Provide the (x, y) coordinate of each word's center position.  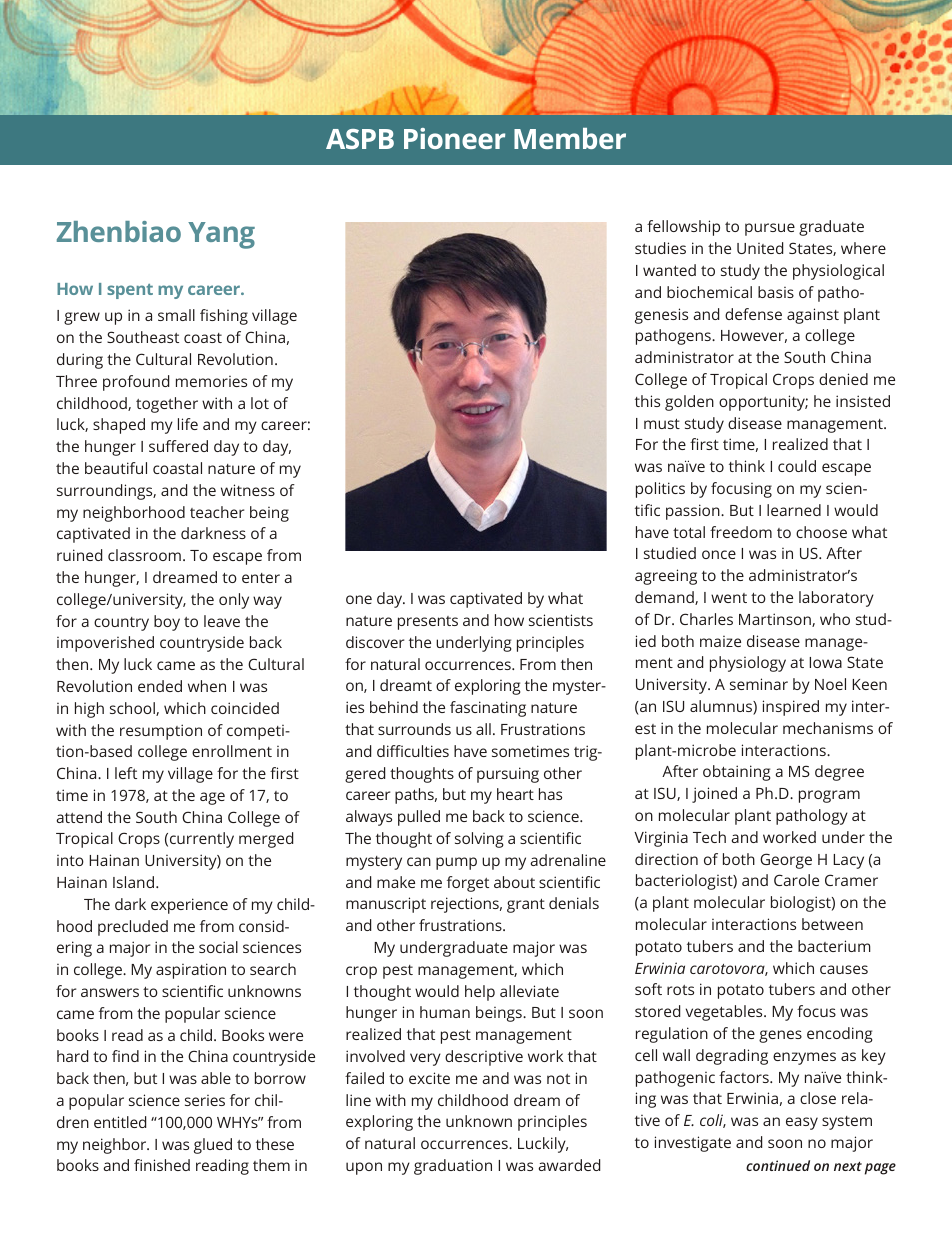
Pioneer (454, 138)
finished (162, 1165)
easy (802, 1123)
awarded (569, 1165)
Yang (221, 235)
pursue (770, 229)
